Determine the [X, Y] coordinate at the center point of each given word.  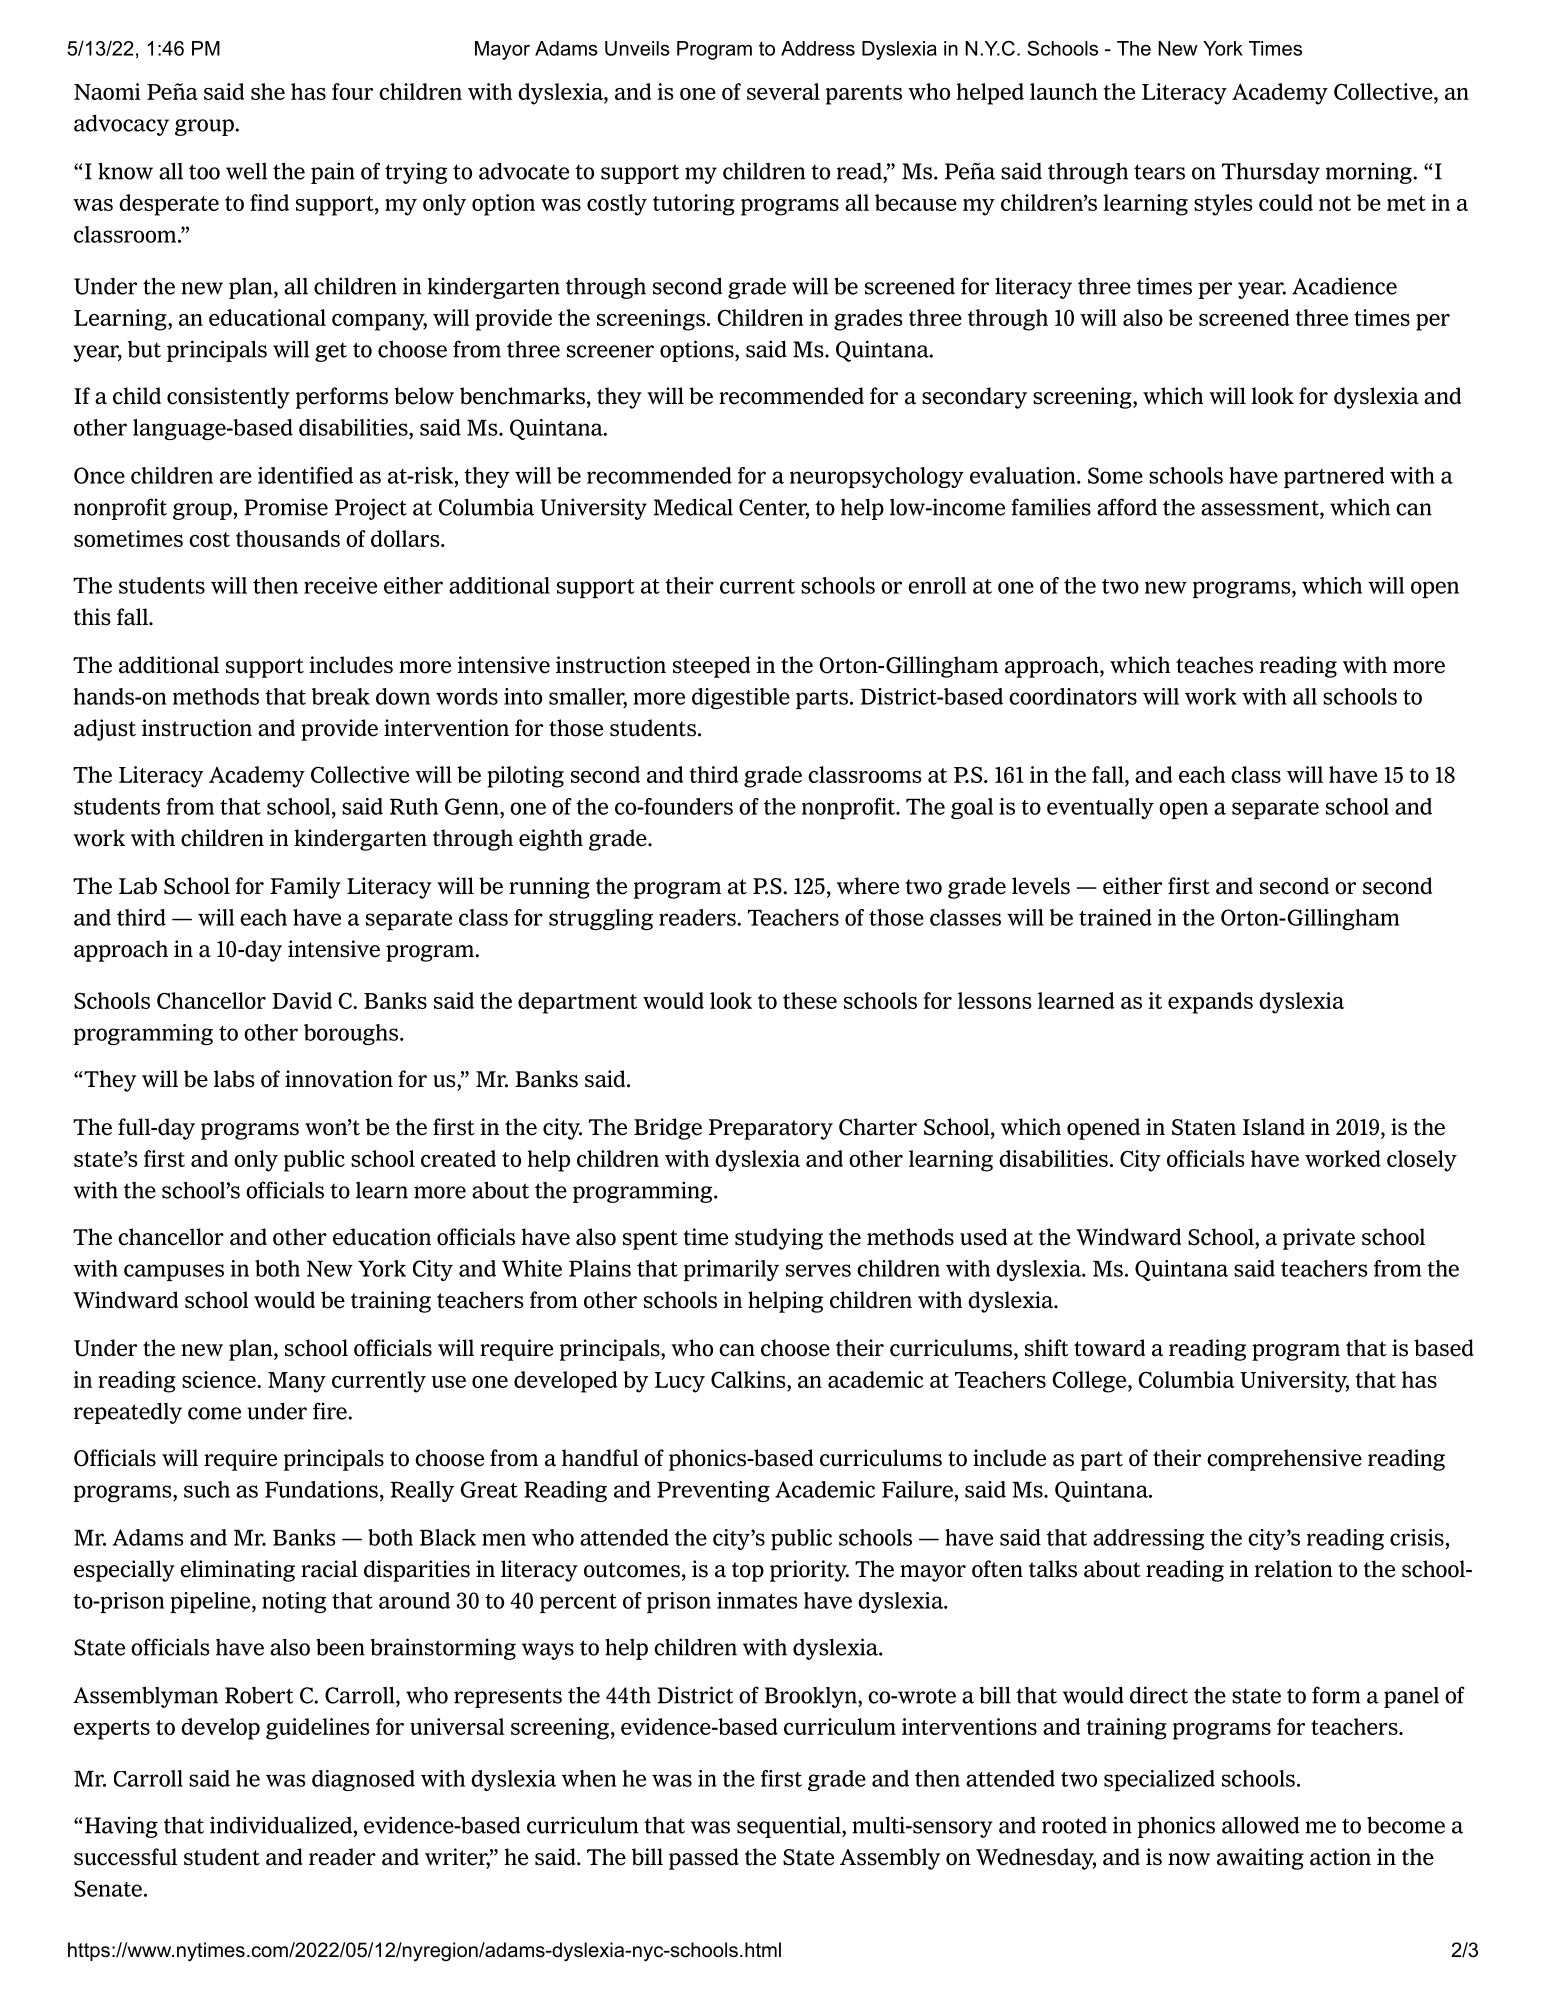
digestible [741, 698]
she [268, 91]
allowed [1260, 1825]
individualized [281, 1825]
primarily [731, 1270]
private [1319, 1239]
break [341, 696]
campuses [174, 1272]
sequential [790, 1827]
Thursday [1271, 173]
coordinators [1073, 696]
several [783, 91]
